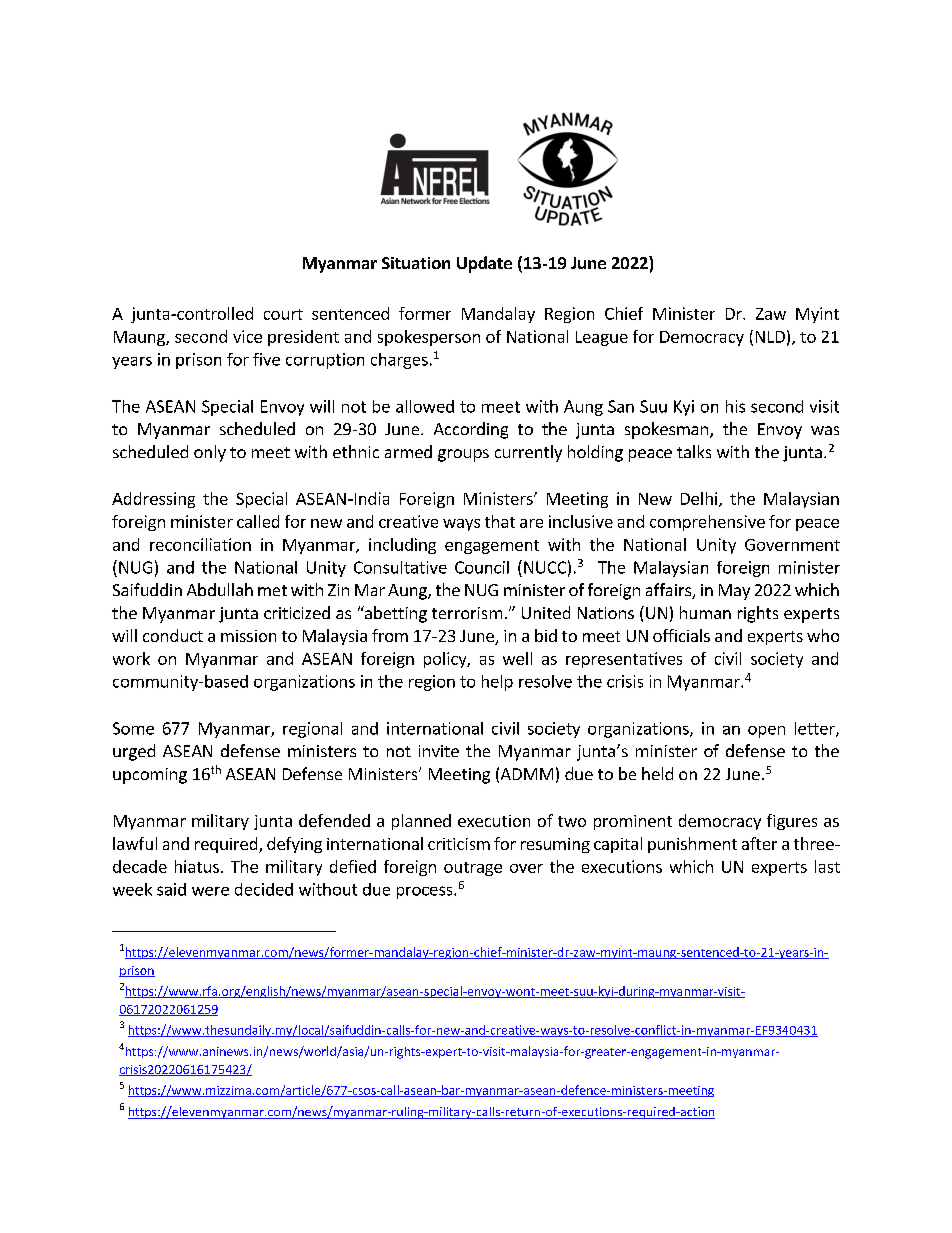 The width and height of the image is (952, 1233). What do you see at coordinates (484, 264) in the image?
I see `Update` at bounding box center [484, 264].
